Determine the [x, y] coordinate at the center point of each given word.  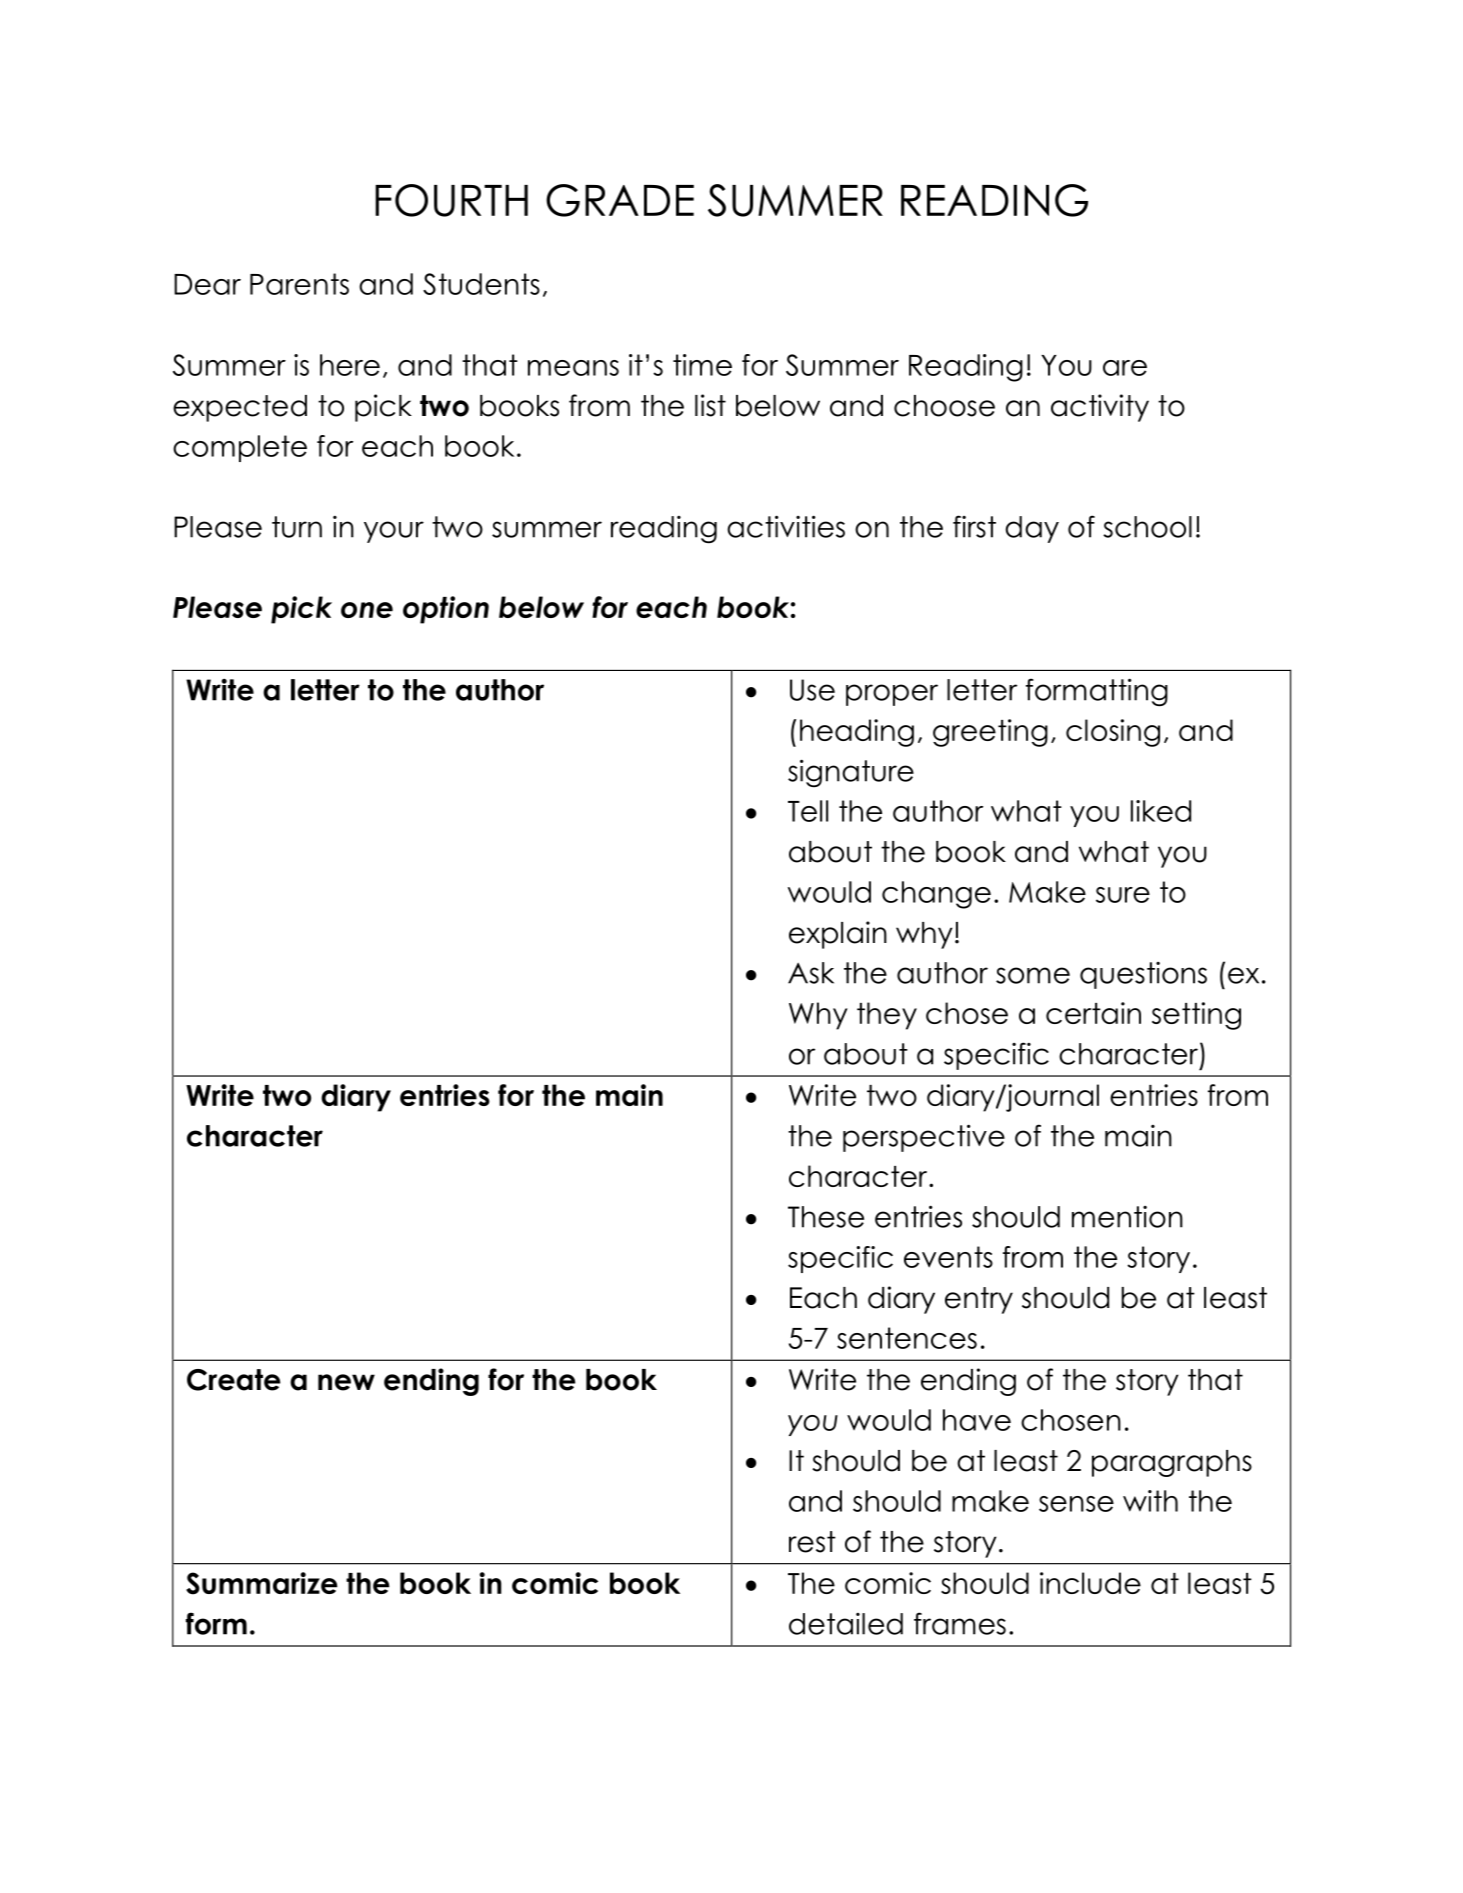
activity [1100, 408]
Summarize [262, 1583]
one [367, 610]
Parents [299, 284]
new [346, 1382]
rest [812, 1542]
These [826, 1217]
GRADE [620, 200]
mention [1127, 1217]
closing [1113, 733]
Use [812, 690]
